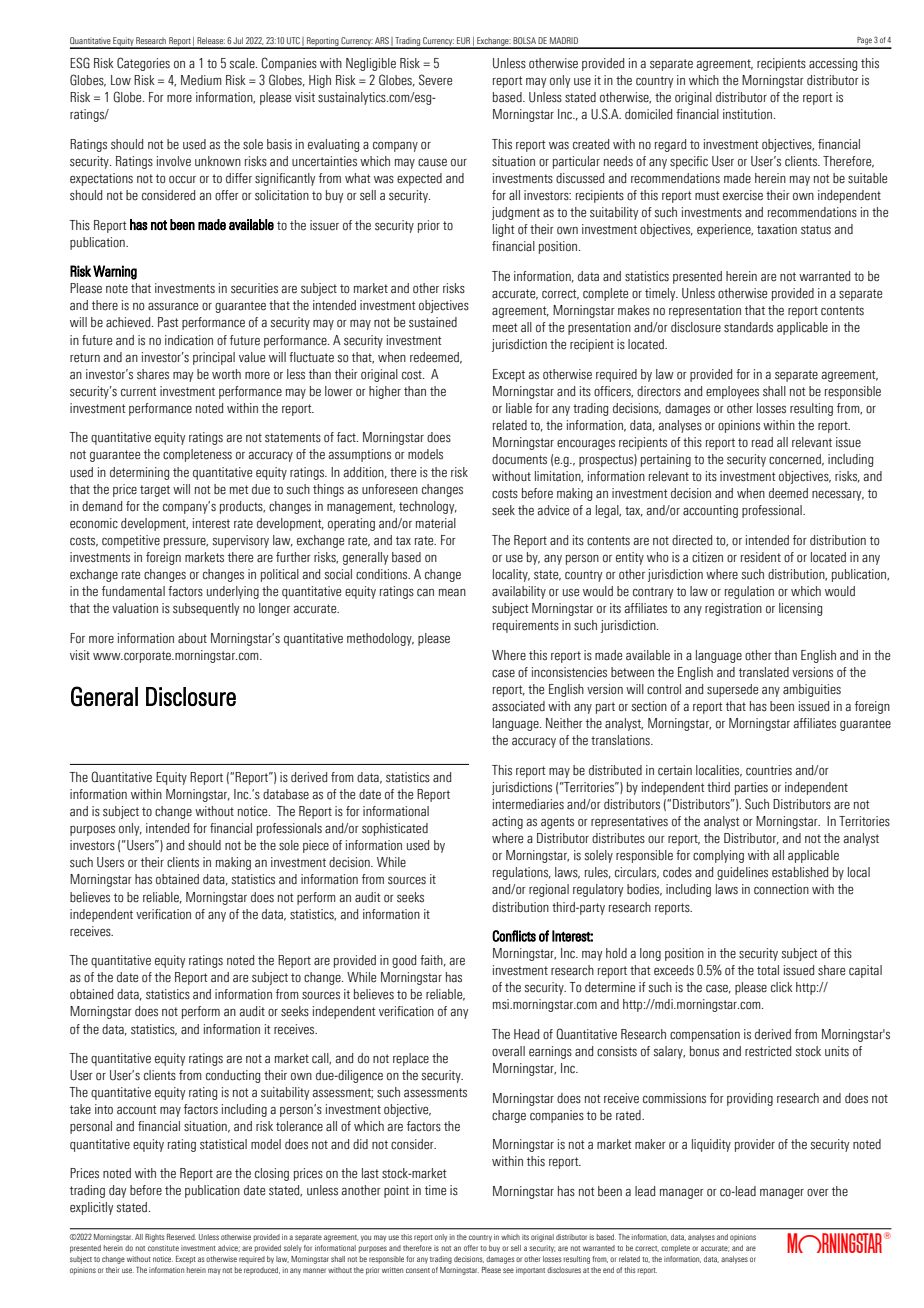 This screenshot has width=924, height=1308. What do you see at coordinates (762, 442) in the screenshot?
I see `read` at bounding box center [762, 442].
